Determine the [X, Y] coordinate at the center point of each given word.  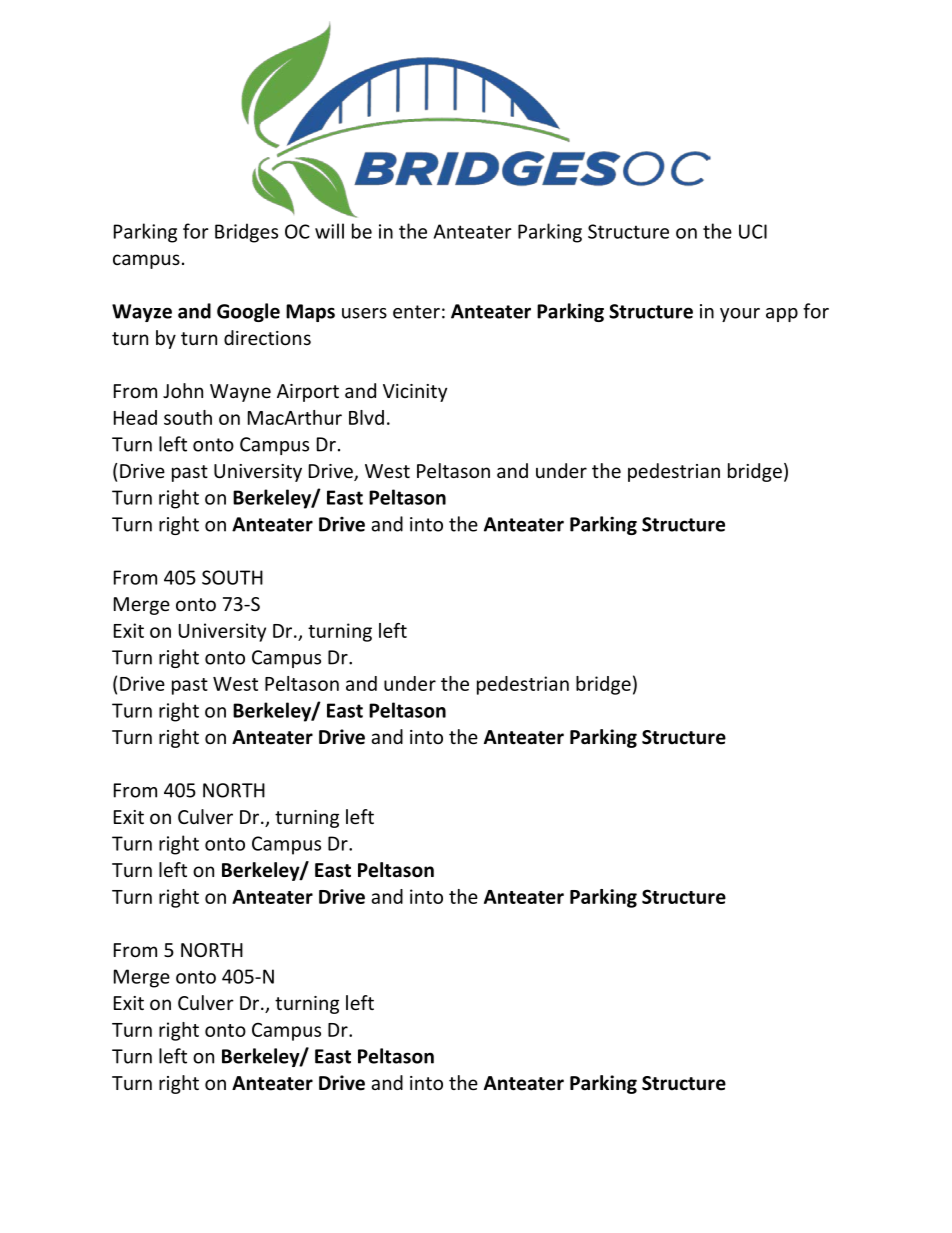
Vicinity [415, 393]
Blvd [366, 417]
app [782, 315]
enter [416, 312]
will [329, 231]
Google [248, 312]
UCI [753, 231]
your [740, 315]
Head [135, 417]
